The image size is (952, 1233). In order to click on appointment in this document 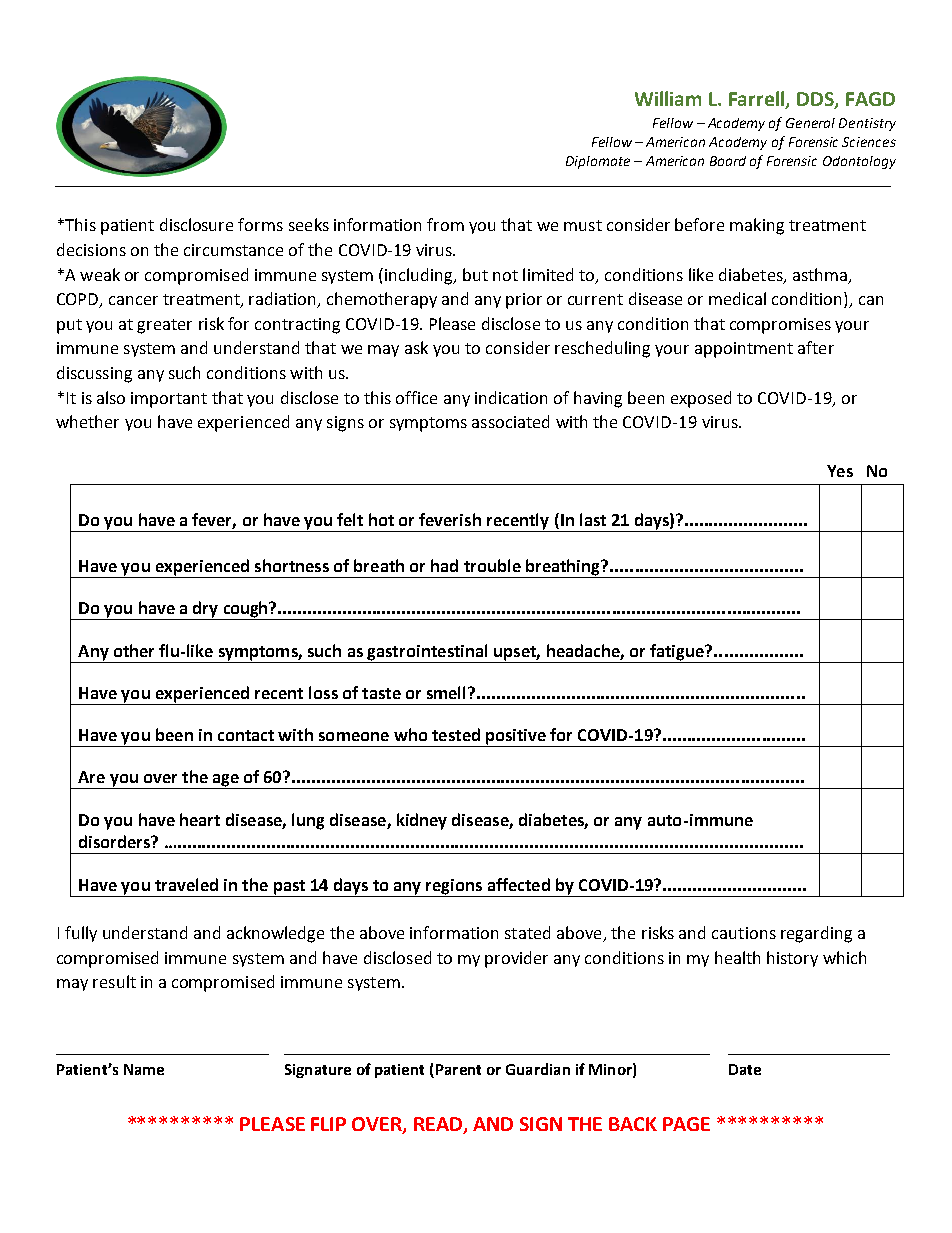, I will do `click(744, 350)`.
